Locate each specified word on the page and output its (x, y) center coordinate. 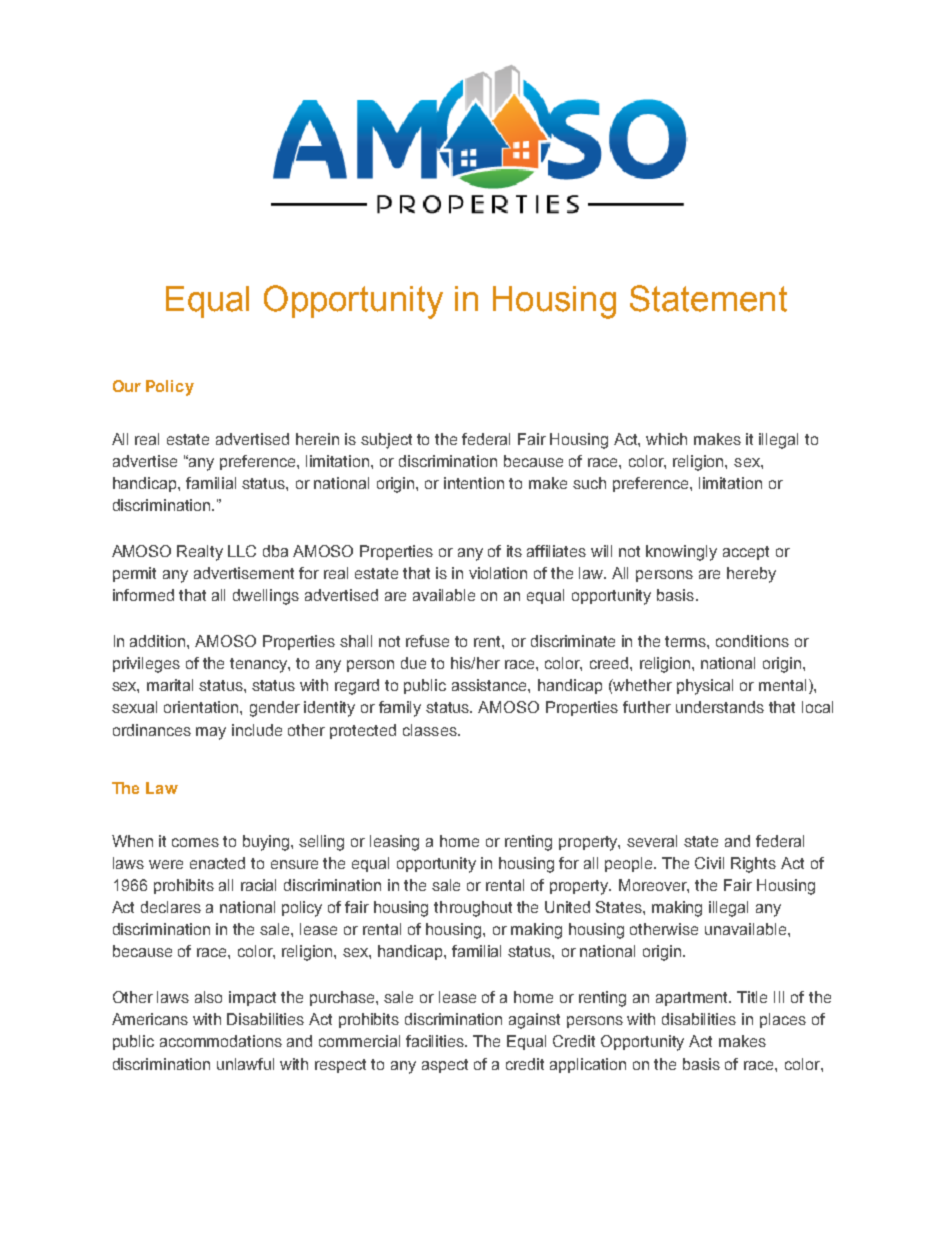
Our (127, 386)
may (211, 733)
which (666, 439)
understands (720, 707)
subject (386, 441)
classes (431, 730)
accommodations (221, 1041)
